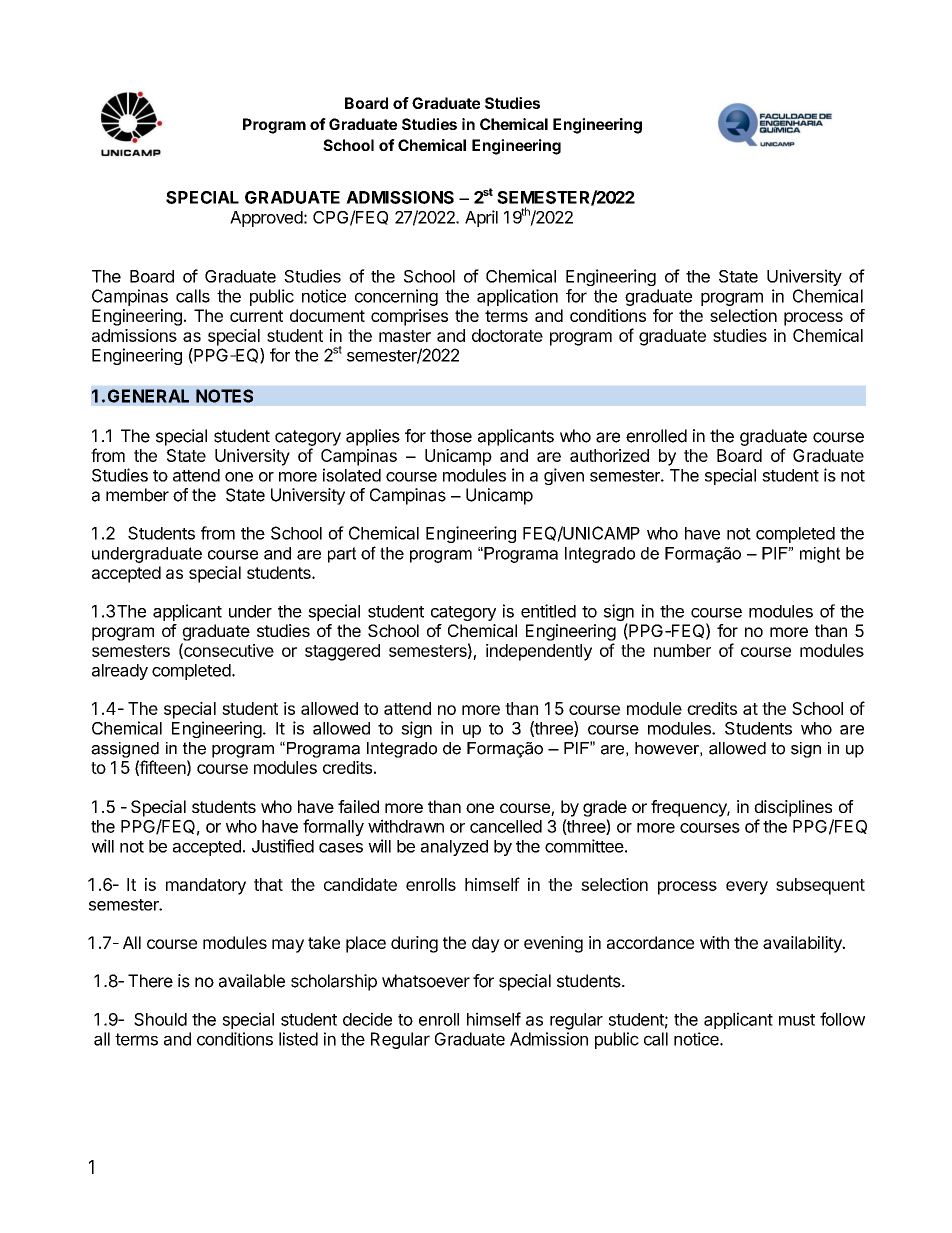  Describe the element at coordinates (481, 218) in the screenshot. I see `April` at that location.
